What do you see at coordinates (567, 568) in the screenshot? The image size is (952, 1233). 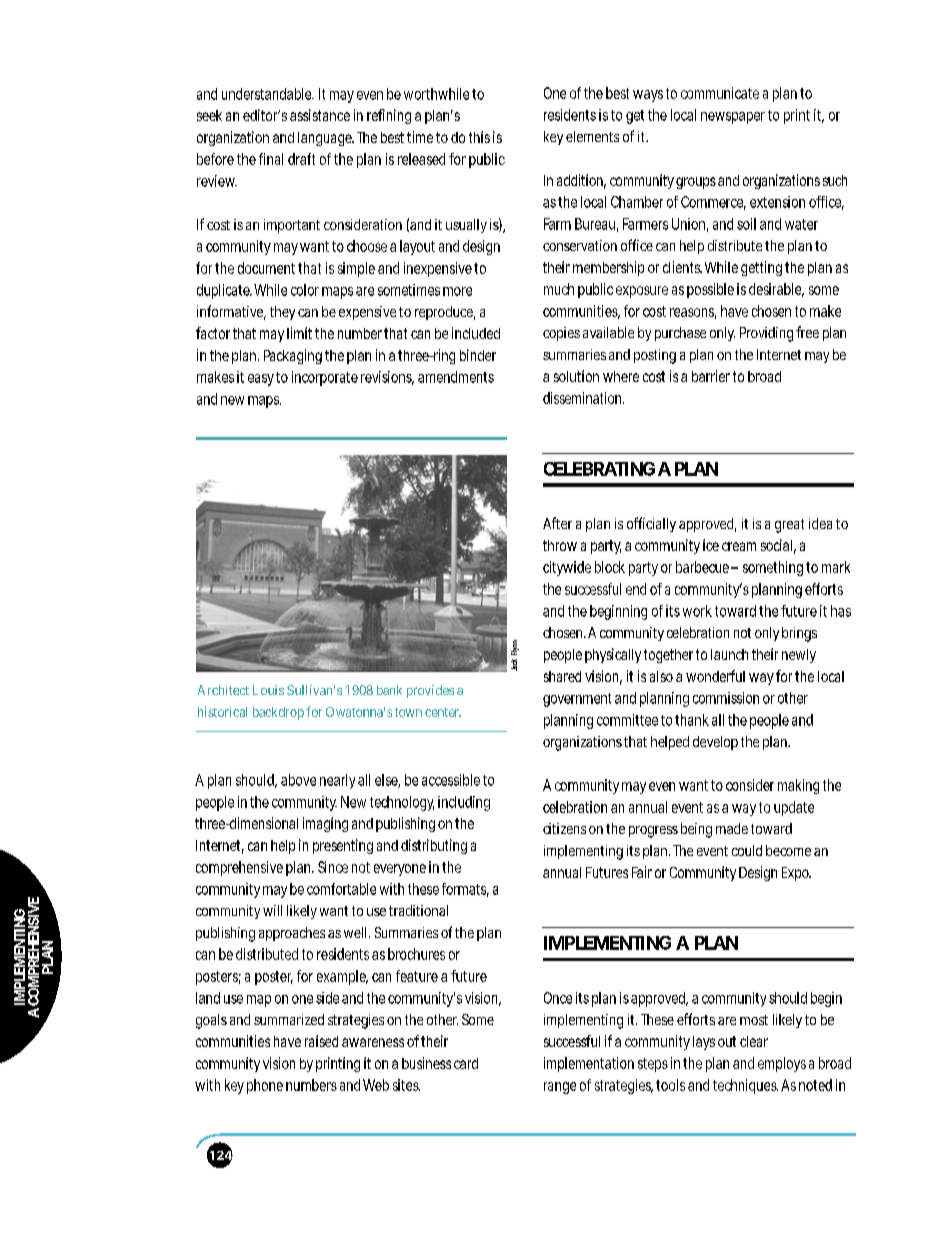 I see `citywide` at bounding box center [567, 568].
